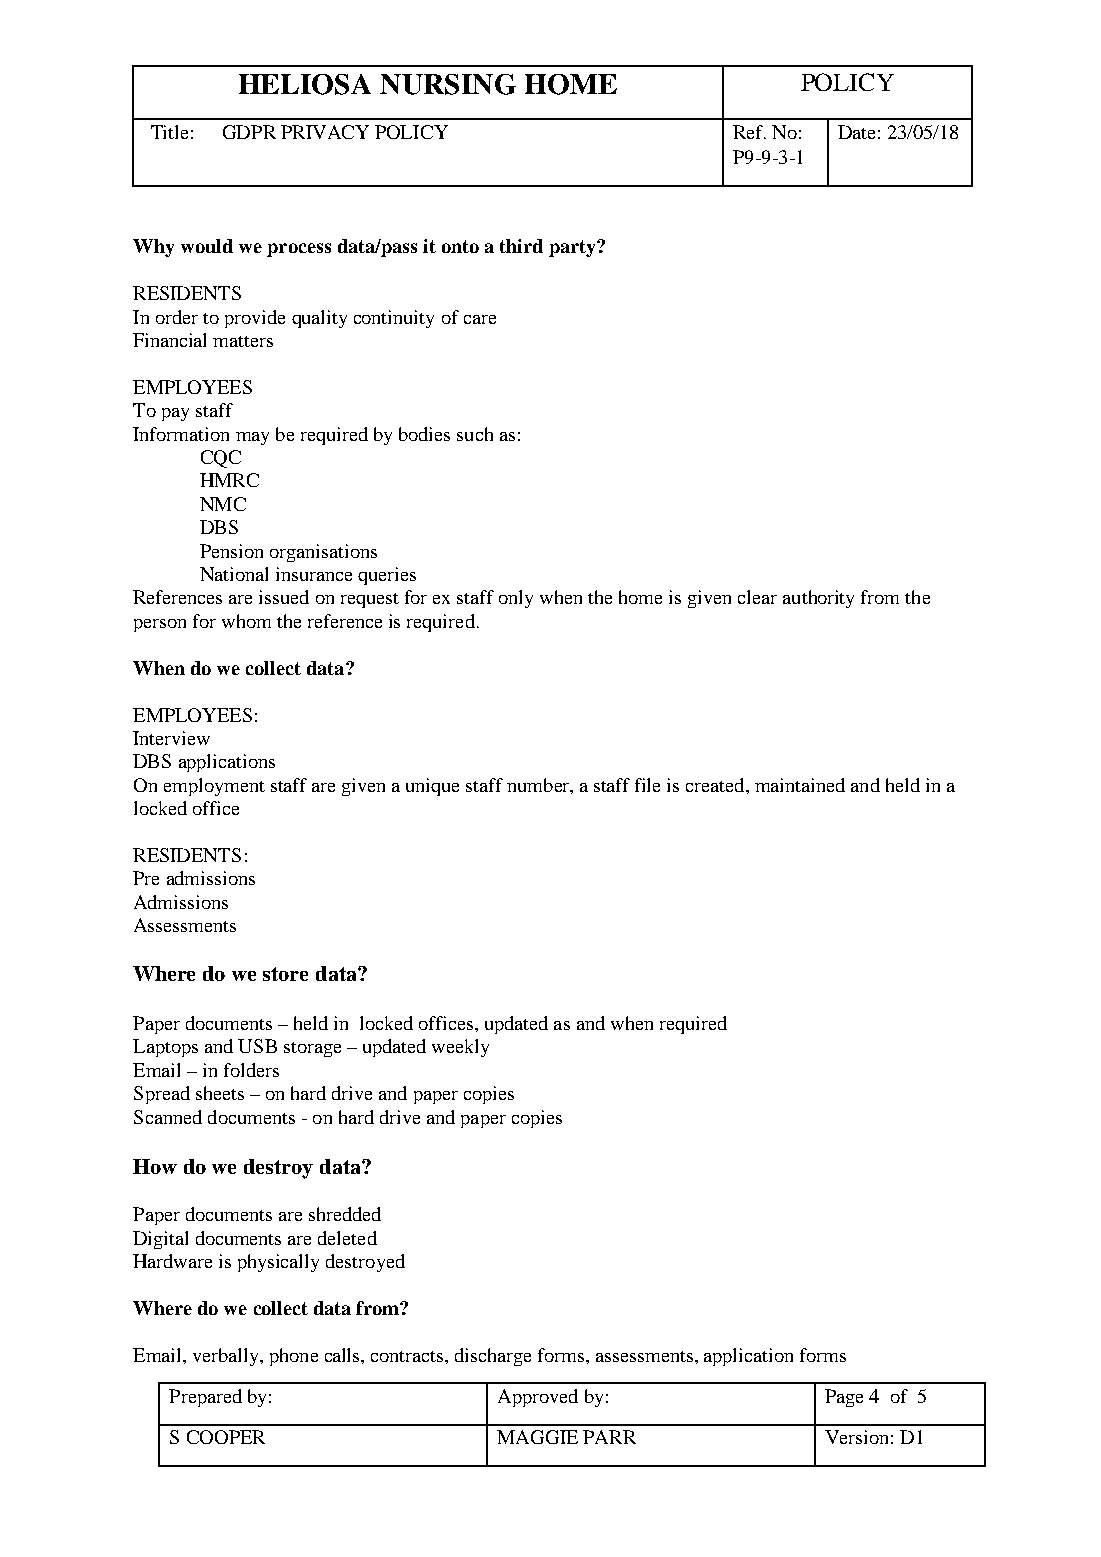  Describe the element at coordinates (460, 1048) in the screenshot. I see `weekly` at that location.
